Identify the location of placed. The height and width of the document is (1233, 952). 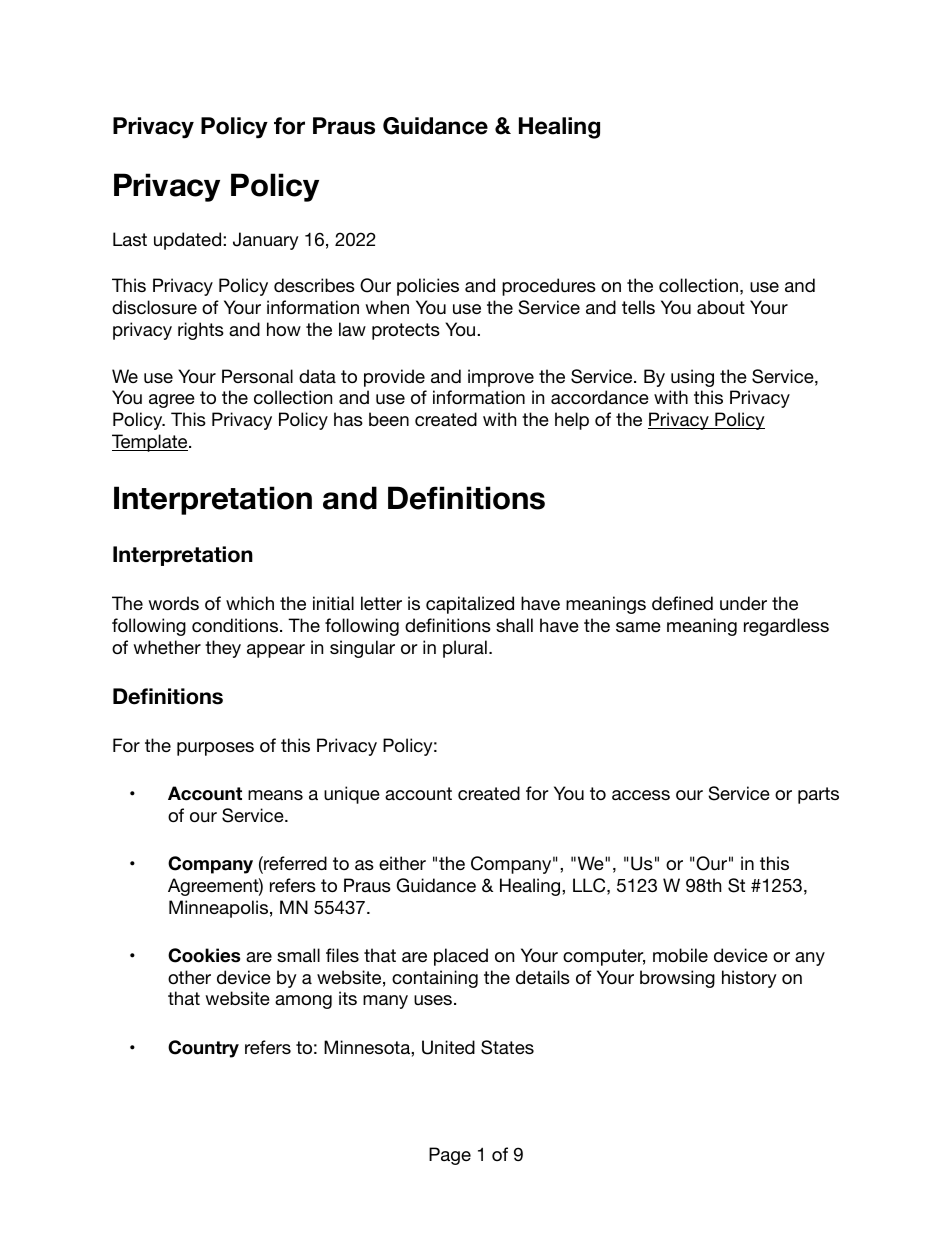
(461, 957).
